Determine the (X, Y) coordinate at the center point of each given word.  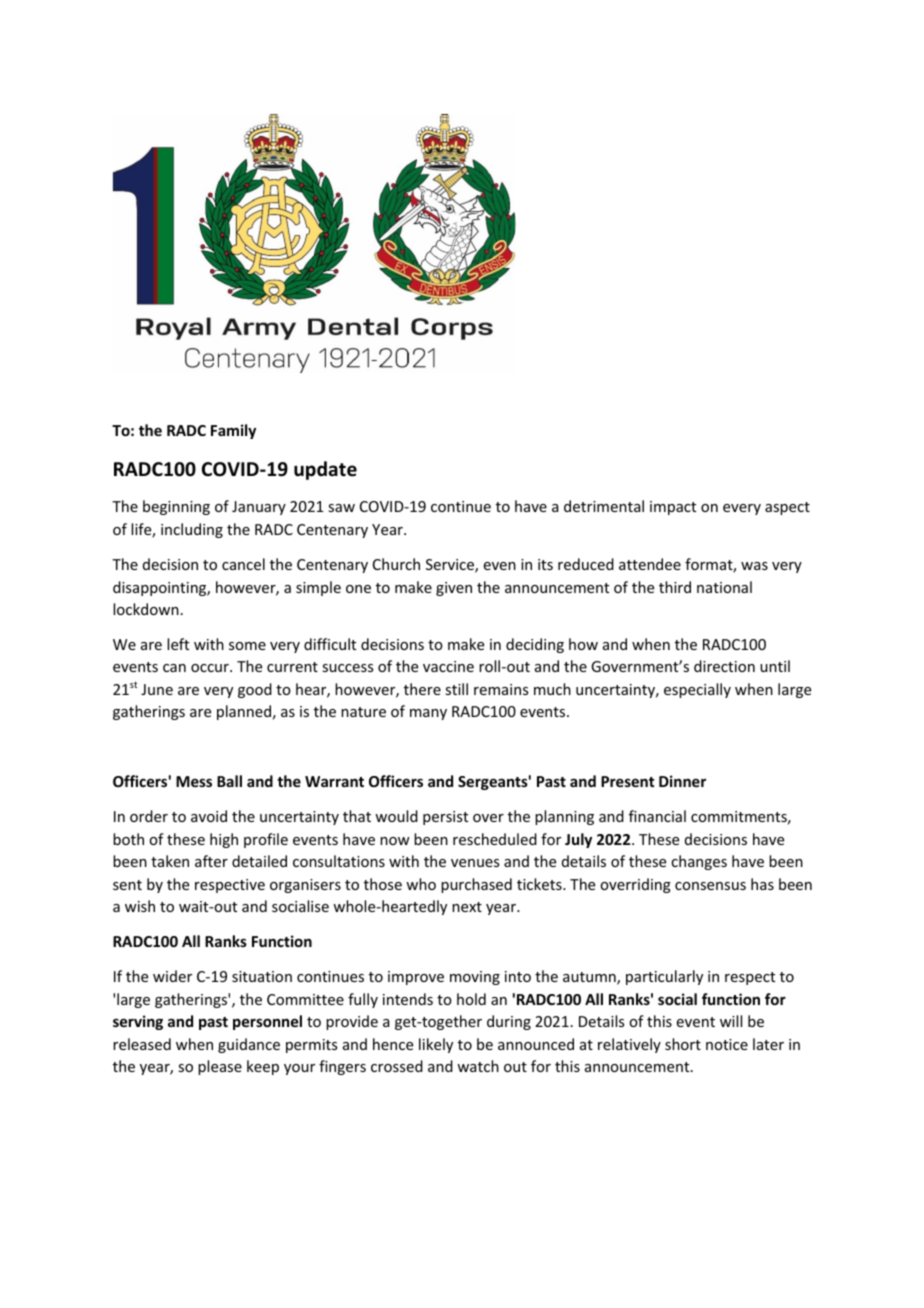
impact (673, 508)
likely (436, 1045)
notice (727, 1044)
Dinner (682, 781)
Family (233, 431)
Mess (194, 781)
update (325, 470)
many (428, 714)
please (220, 1067)
